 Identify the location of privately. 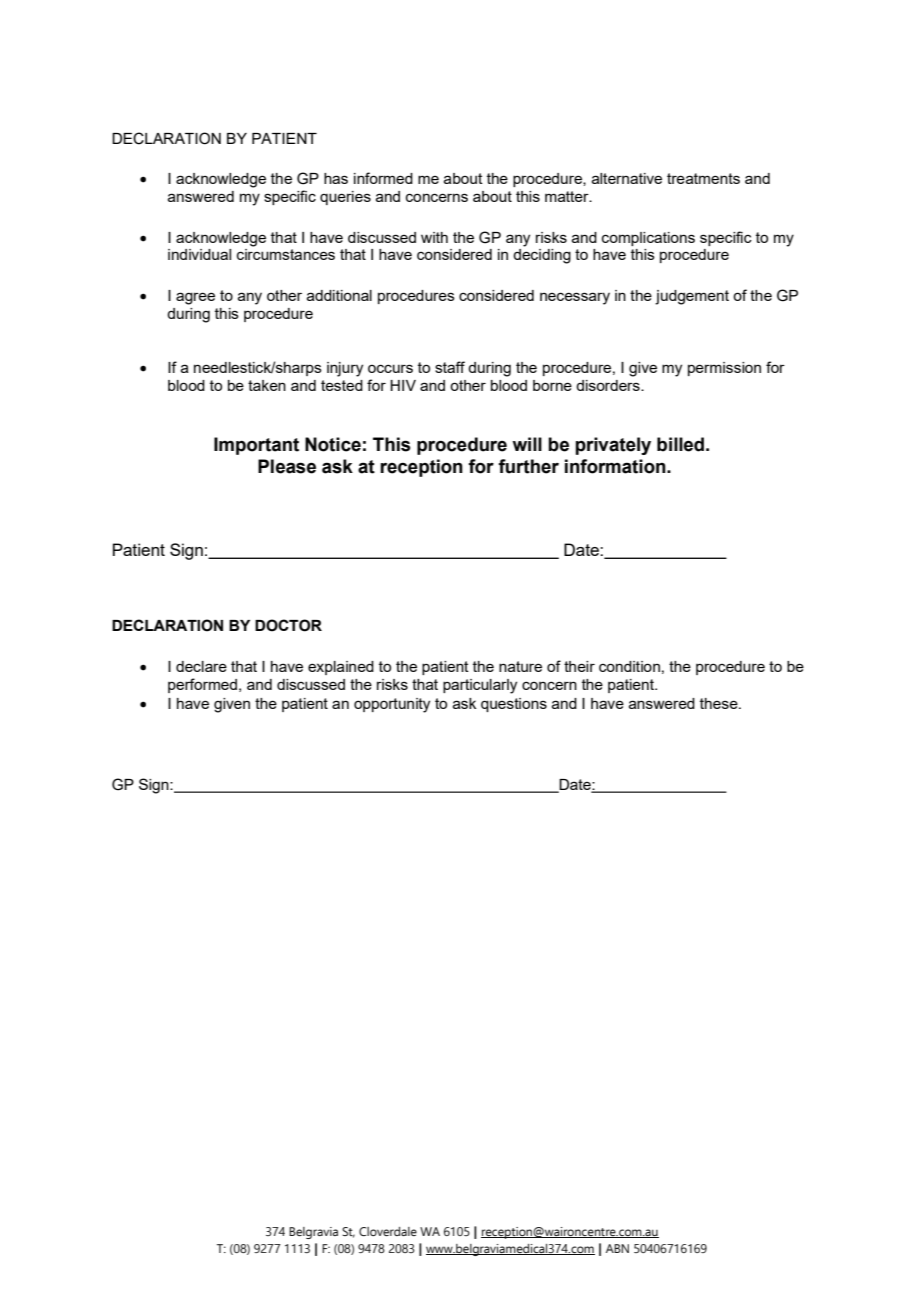
(613, 446).
